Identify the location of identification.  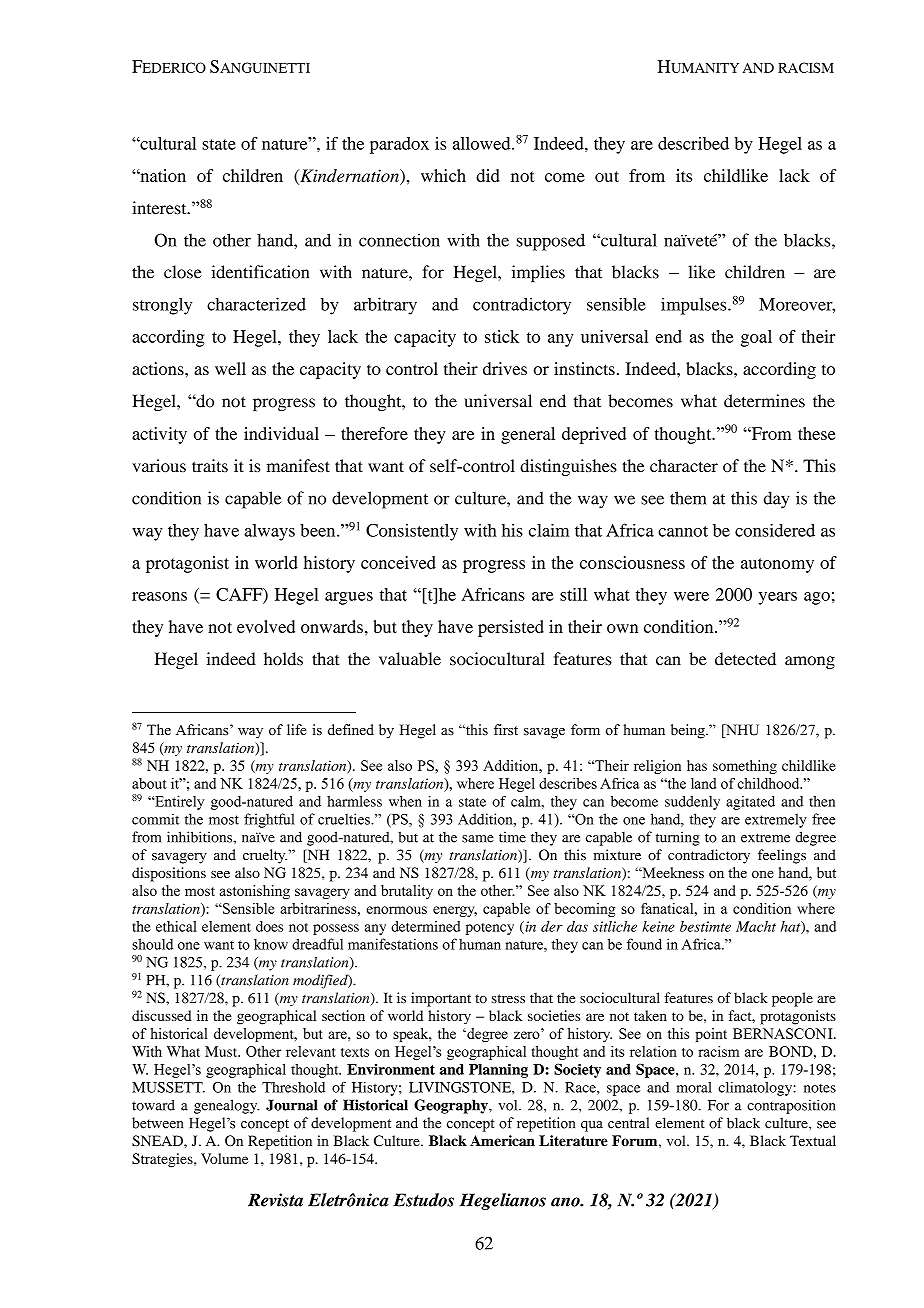
(260, 272).
